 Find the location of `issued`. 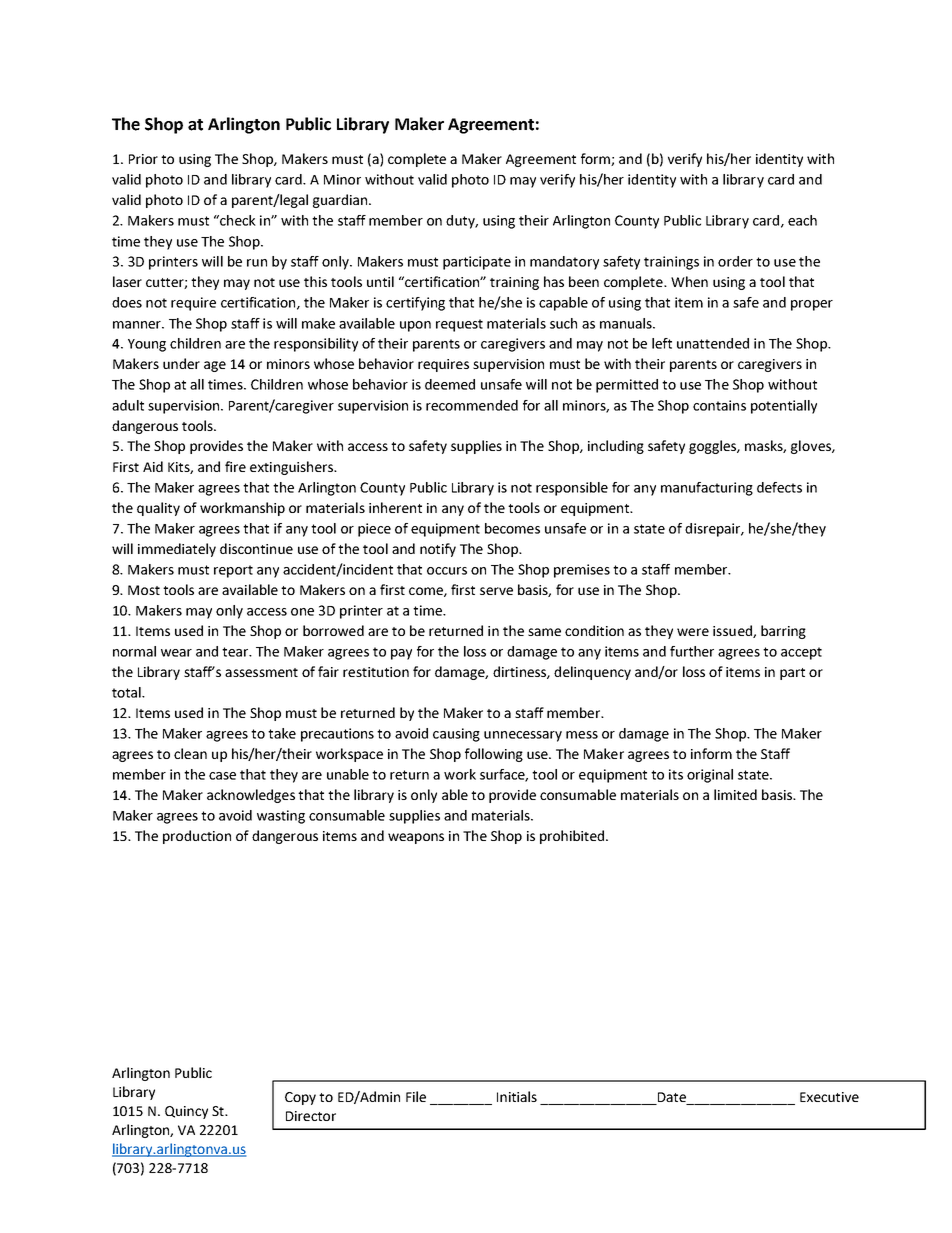

issued is located at coordinates (733, 631).
